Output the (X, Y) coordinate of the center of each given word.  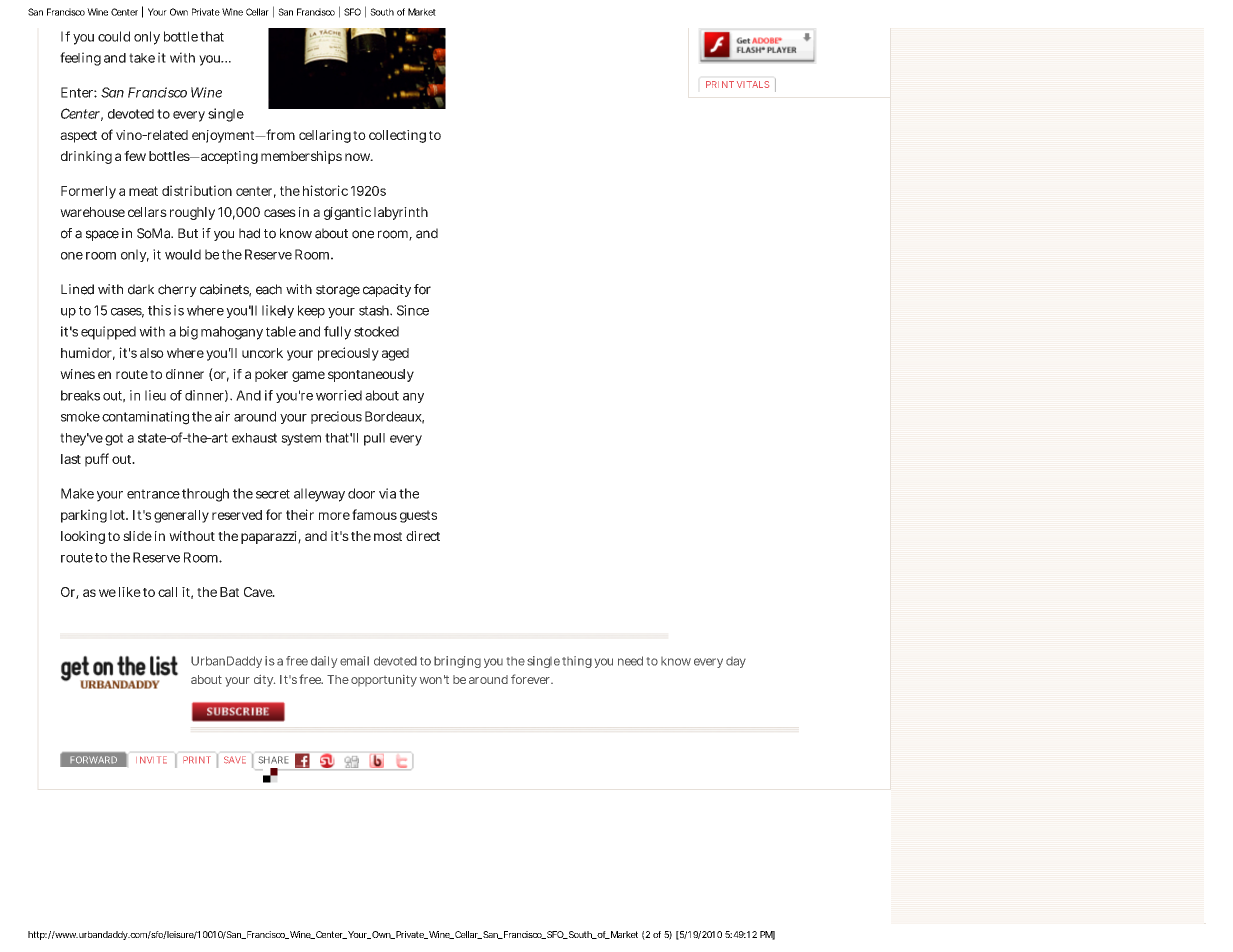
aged (395, 354)
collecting (397, 136)
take (142, 58)
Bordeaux (394, 417)
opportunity (384, 681)
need (630, 661)
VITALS (753, 84)
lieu (155, 395)
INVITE (151, 760)
